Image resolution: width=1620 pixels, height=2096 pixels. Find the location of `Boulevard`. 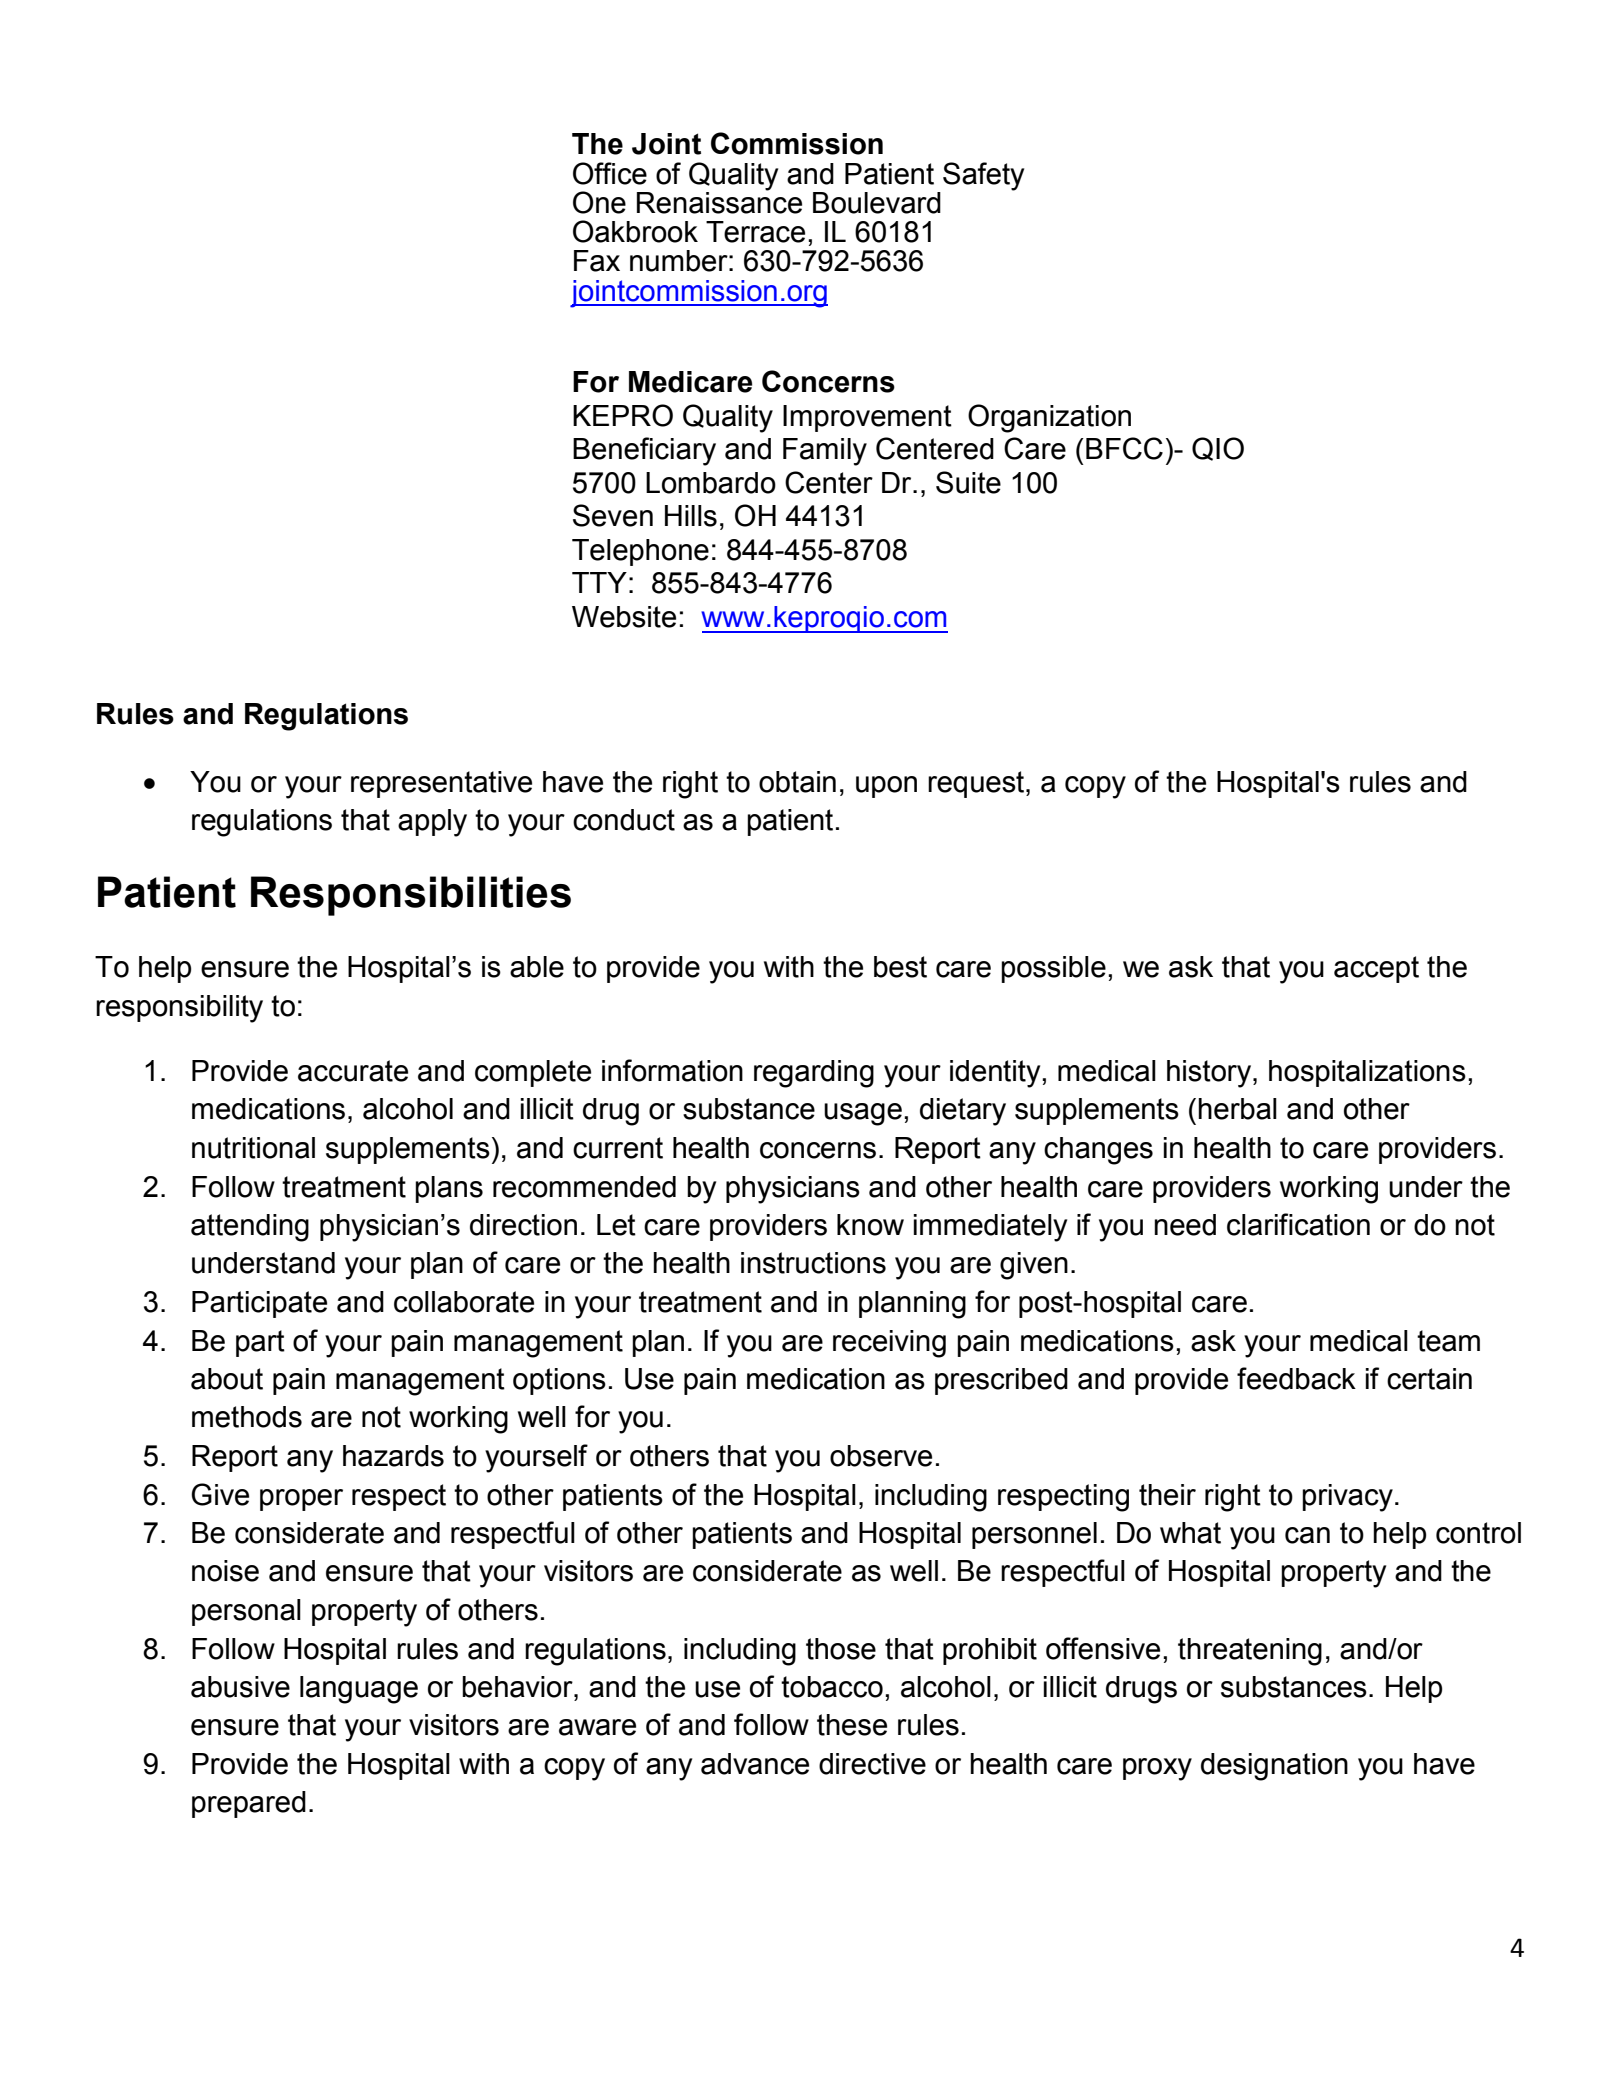

Boulevard is located at coordinates (877, 203).
